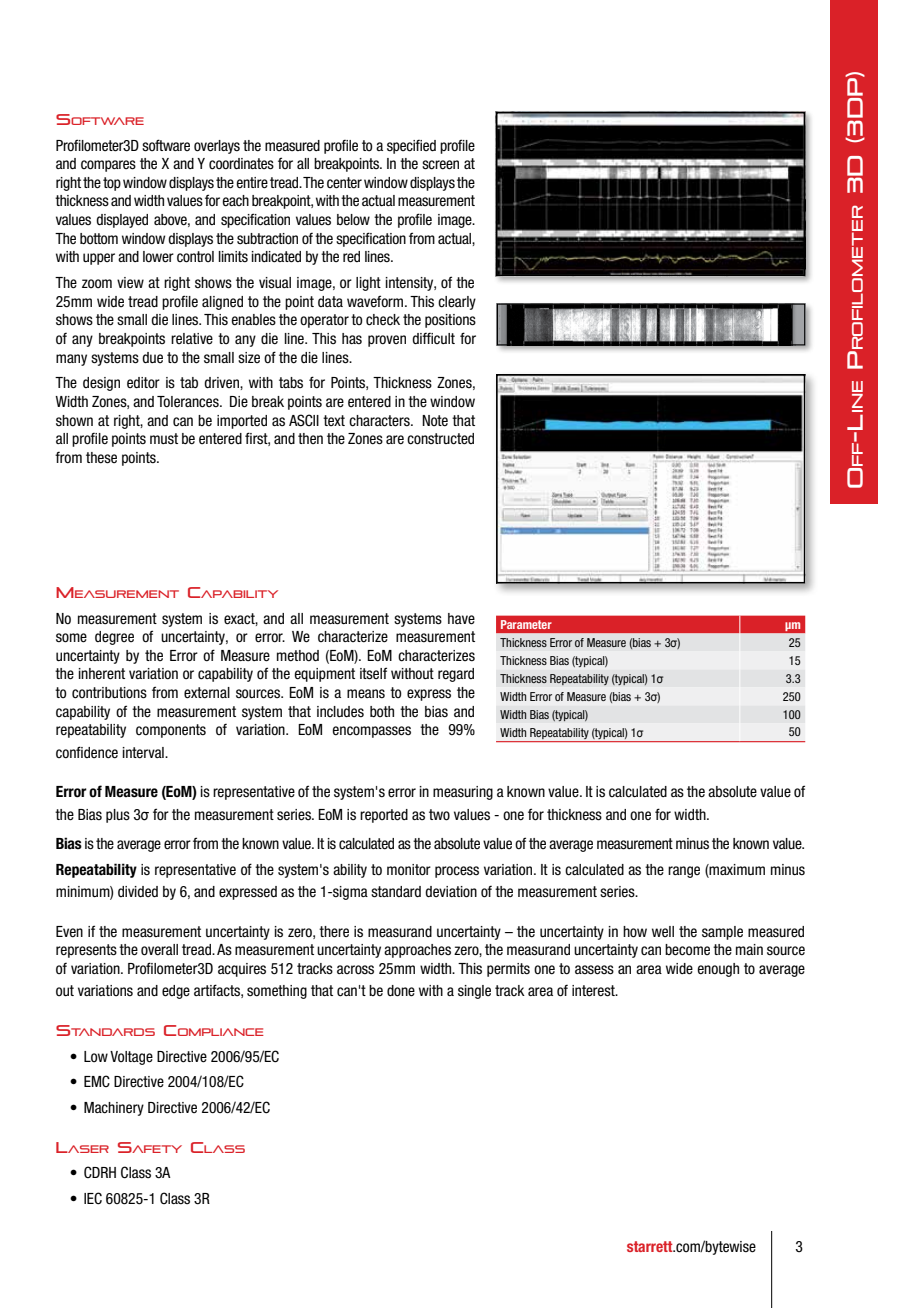  Describe the element at coordinates (112, 184) in the document. I see `top` at that location.
